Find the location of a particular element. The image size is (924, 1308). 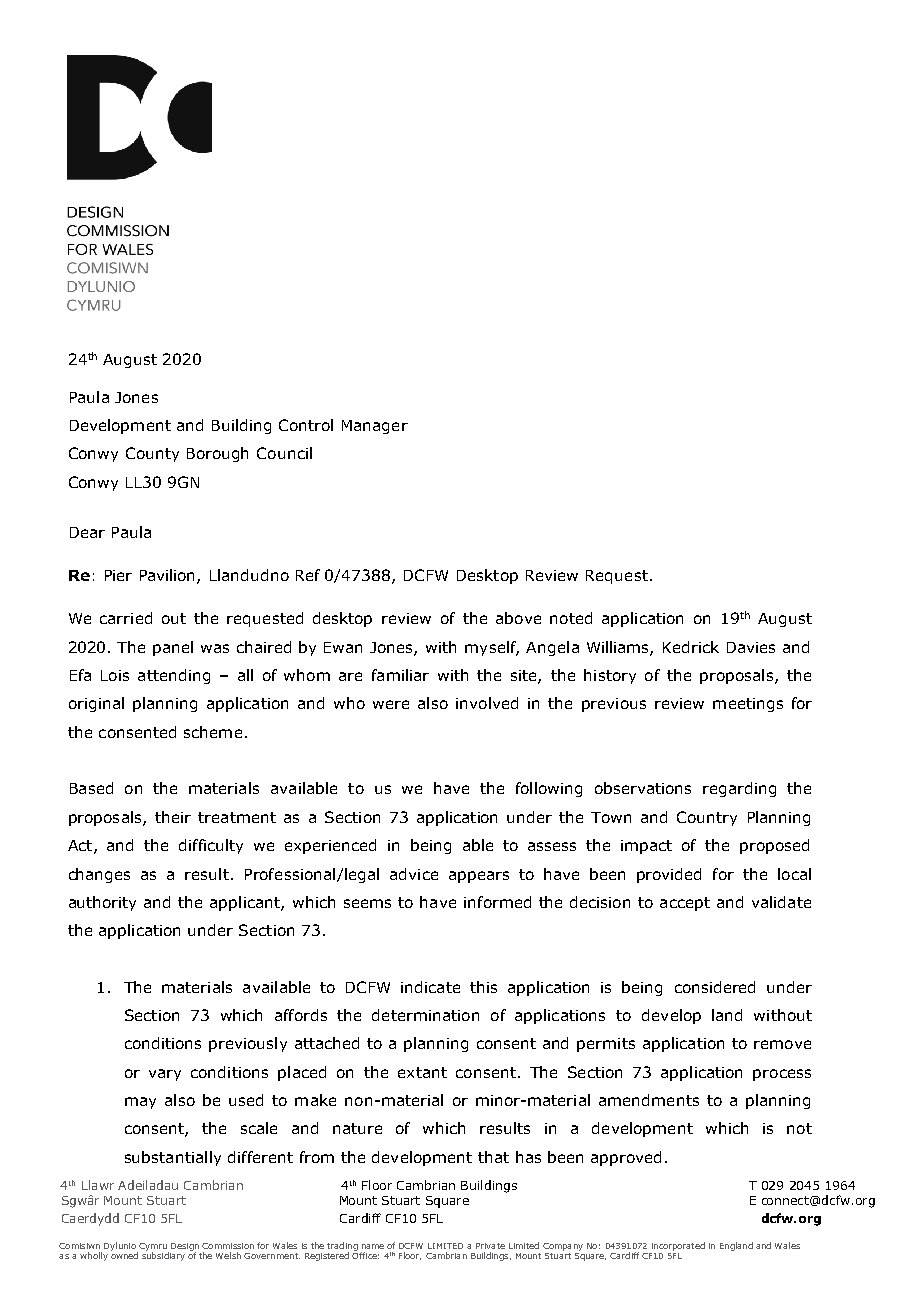

advice is located at coordinates (414, 874).
